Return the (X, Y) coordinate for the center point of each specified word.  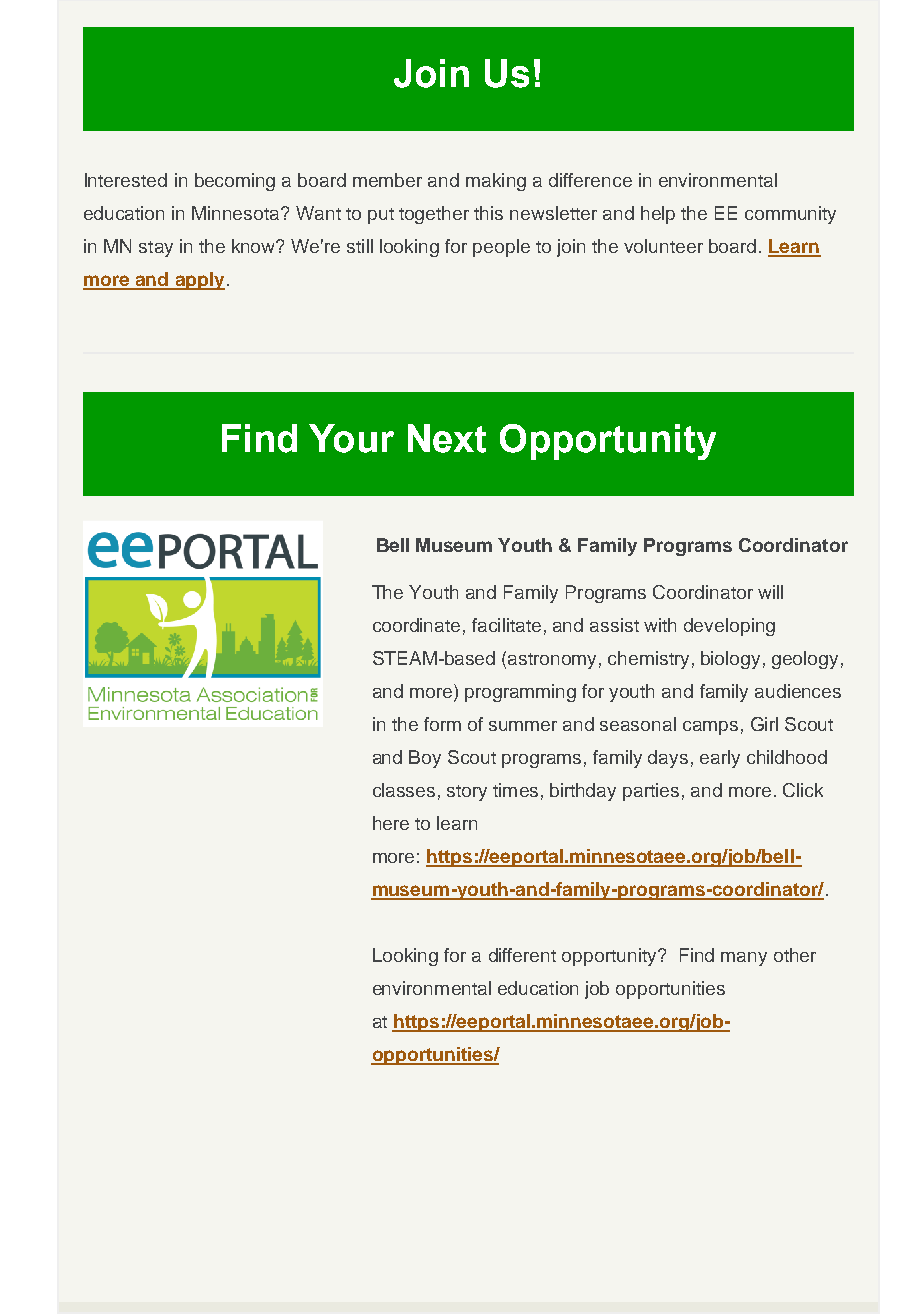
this (488, 213)
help (658, 215)
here (391, 823)
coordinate (416, 625)
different (522, 955)
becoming (235, 182)
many (744, 959)
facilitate (506, 625)
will (770, 592)
